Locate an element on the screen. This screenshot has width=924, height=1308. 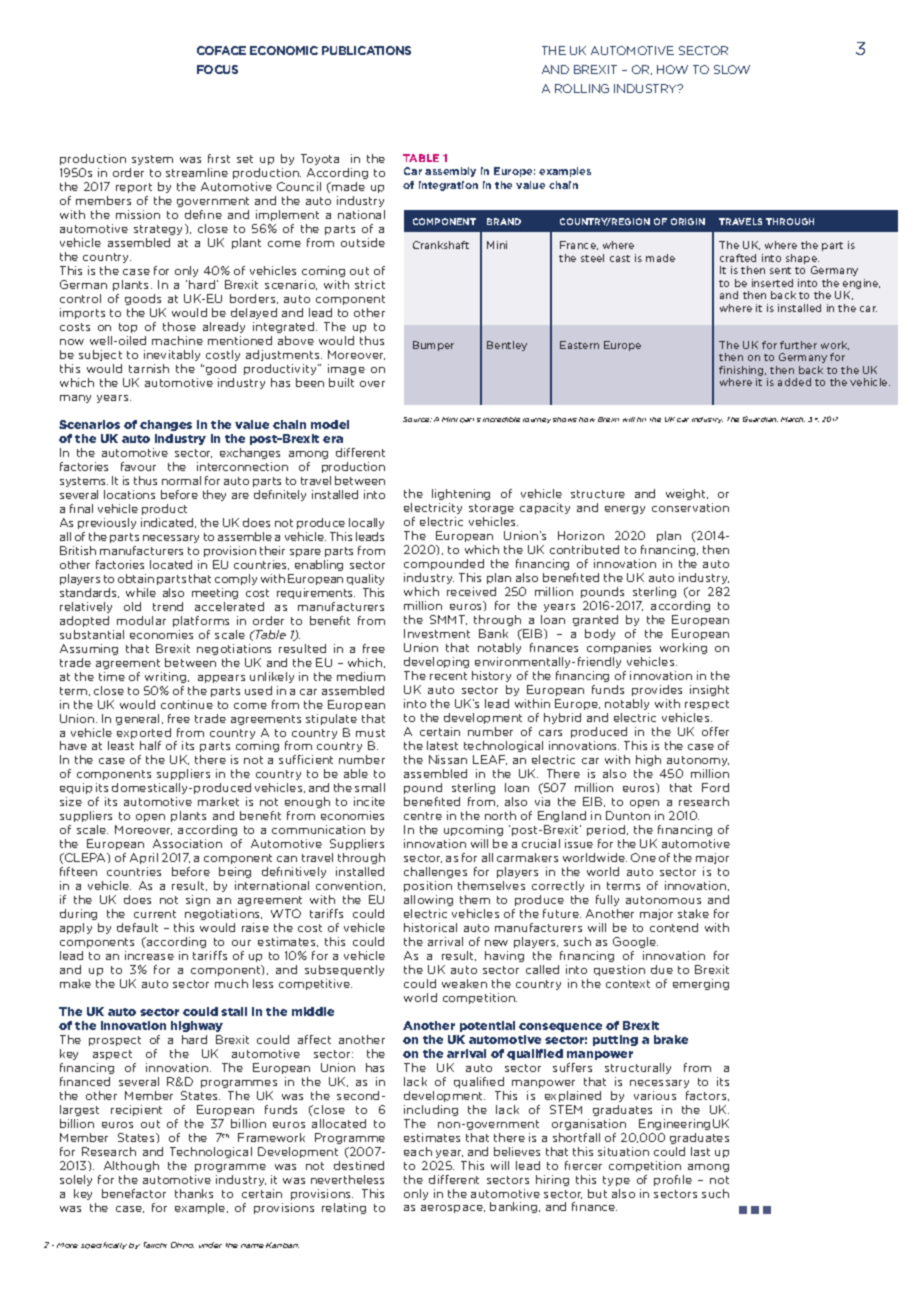
favour is located at coordinates (138, 466).
